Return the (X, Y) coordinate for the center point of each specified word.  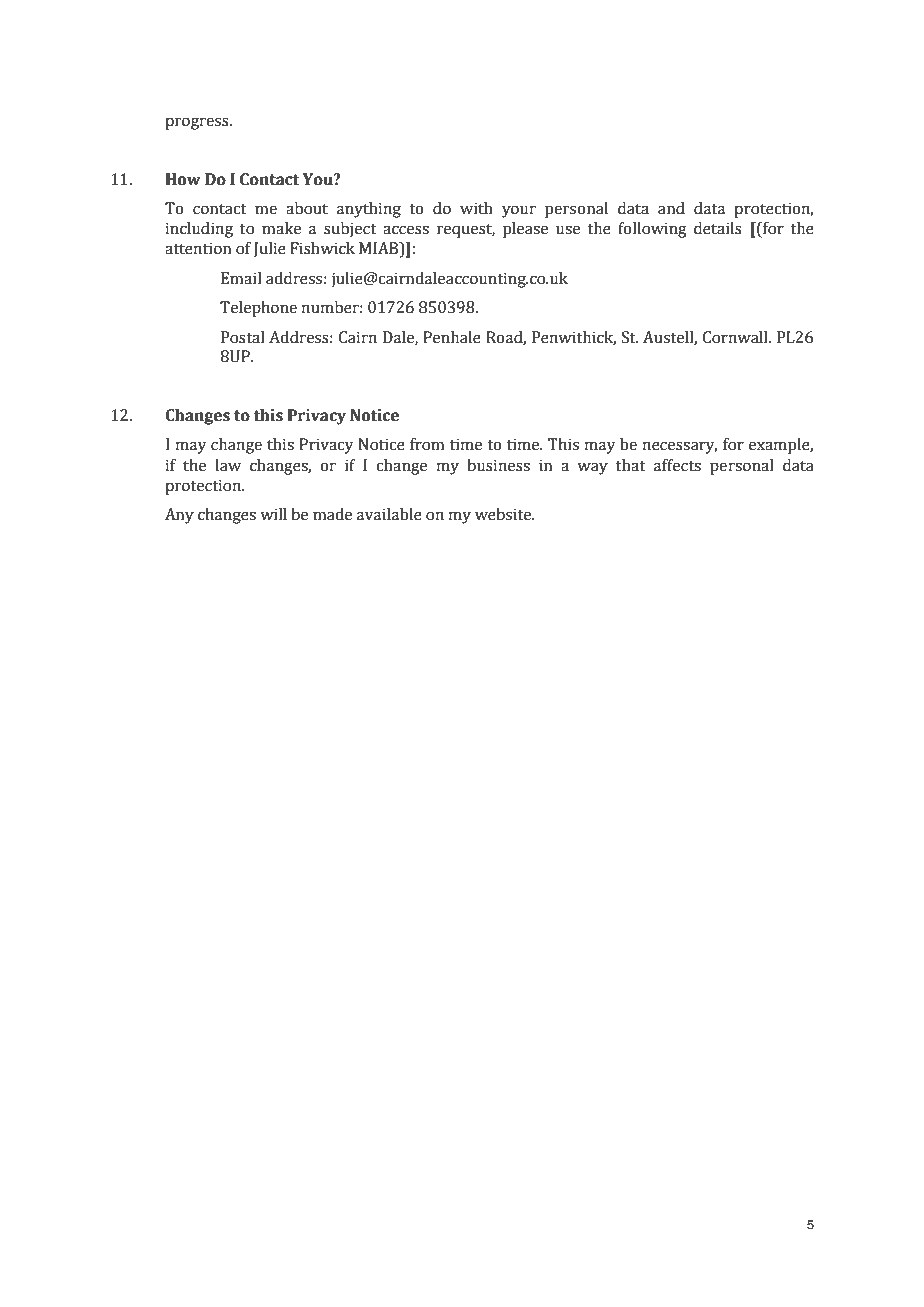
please (525, 230)
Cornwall (736, 337)
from (427, 444)
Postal (243, 337)
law (228, 465)
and (671, 208)
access (406, 230)
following (652, 230)
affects (677, 465)
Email (241, 278)
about (307, 208)
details (718, 228)
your (519, 211)
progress (198, 123)
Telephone (258, 309)
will (273, 514)
